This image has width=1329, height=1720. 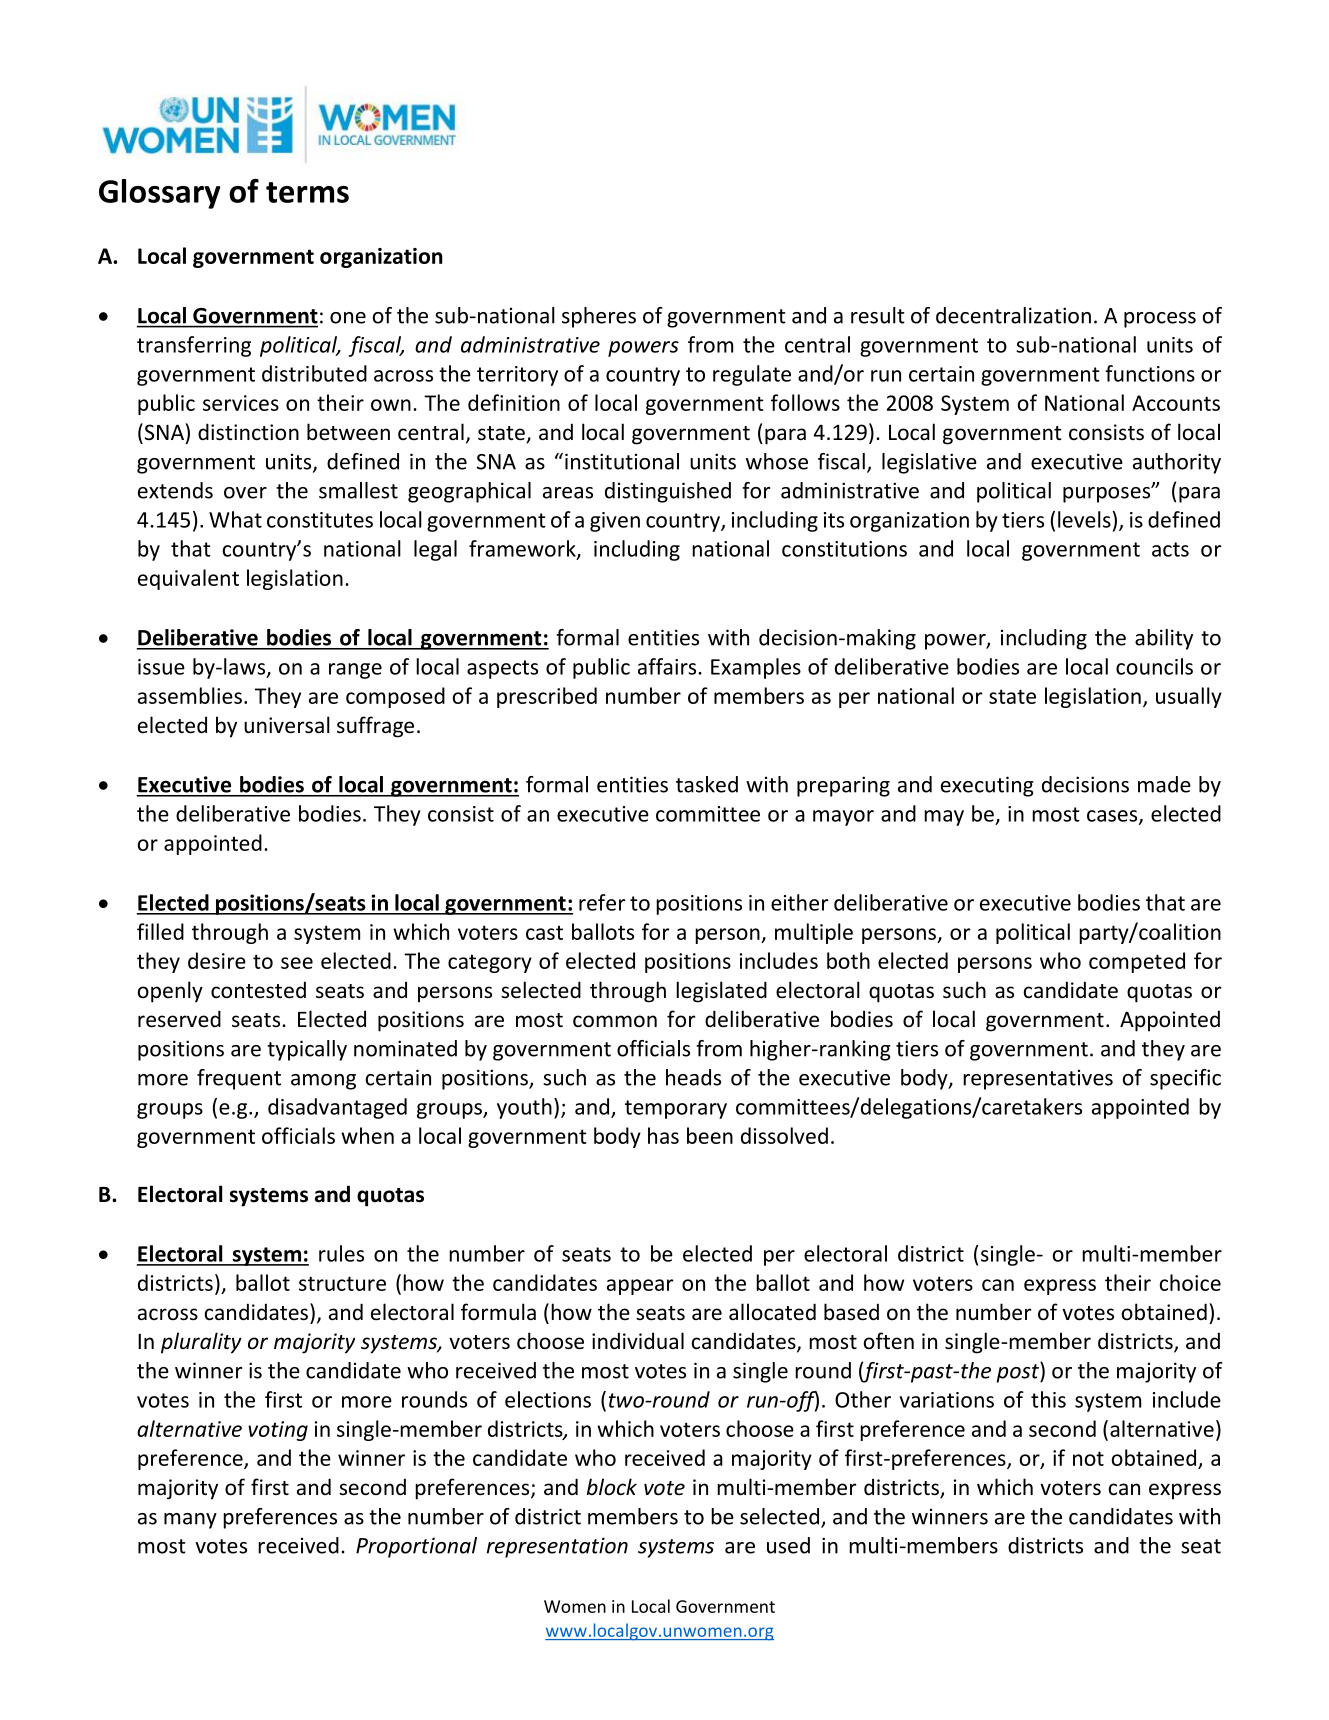 I want to click on cases, so click(x=1113, y=817).
